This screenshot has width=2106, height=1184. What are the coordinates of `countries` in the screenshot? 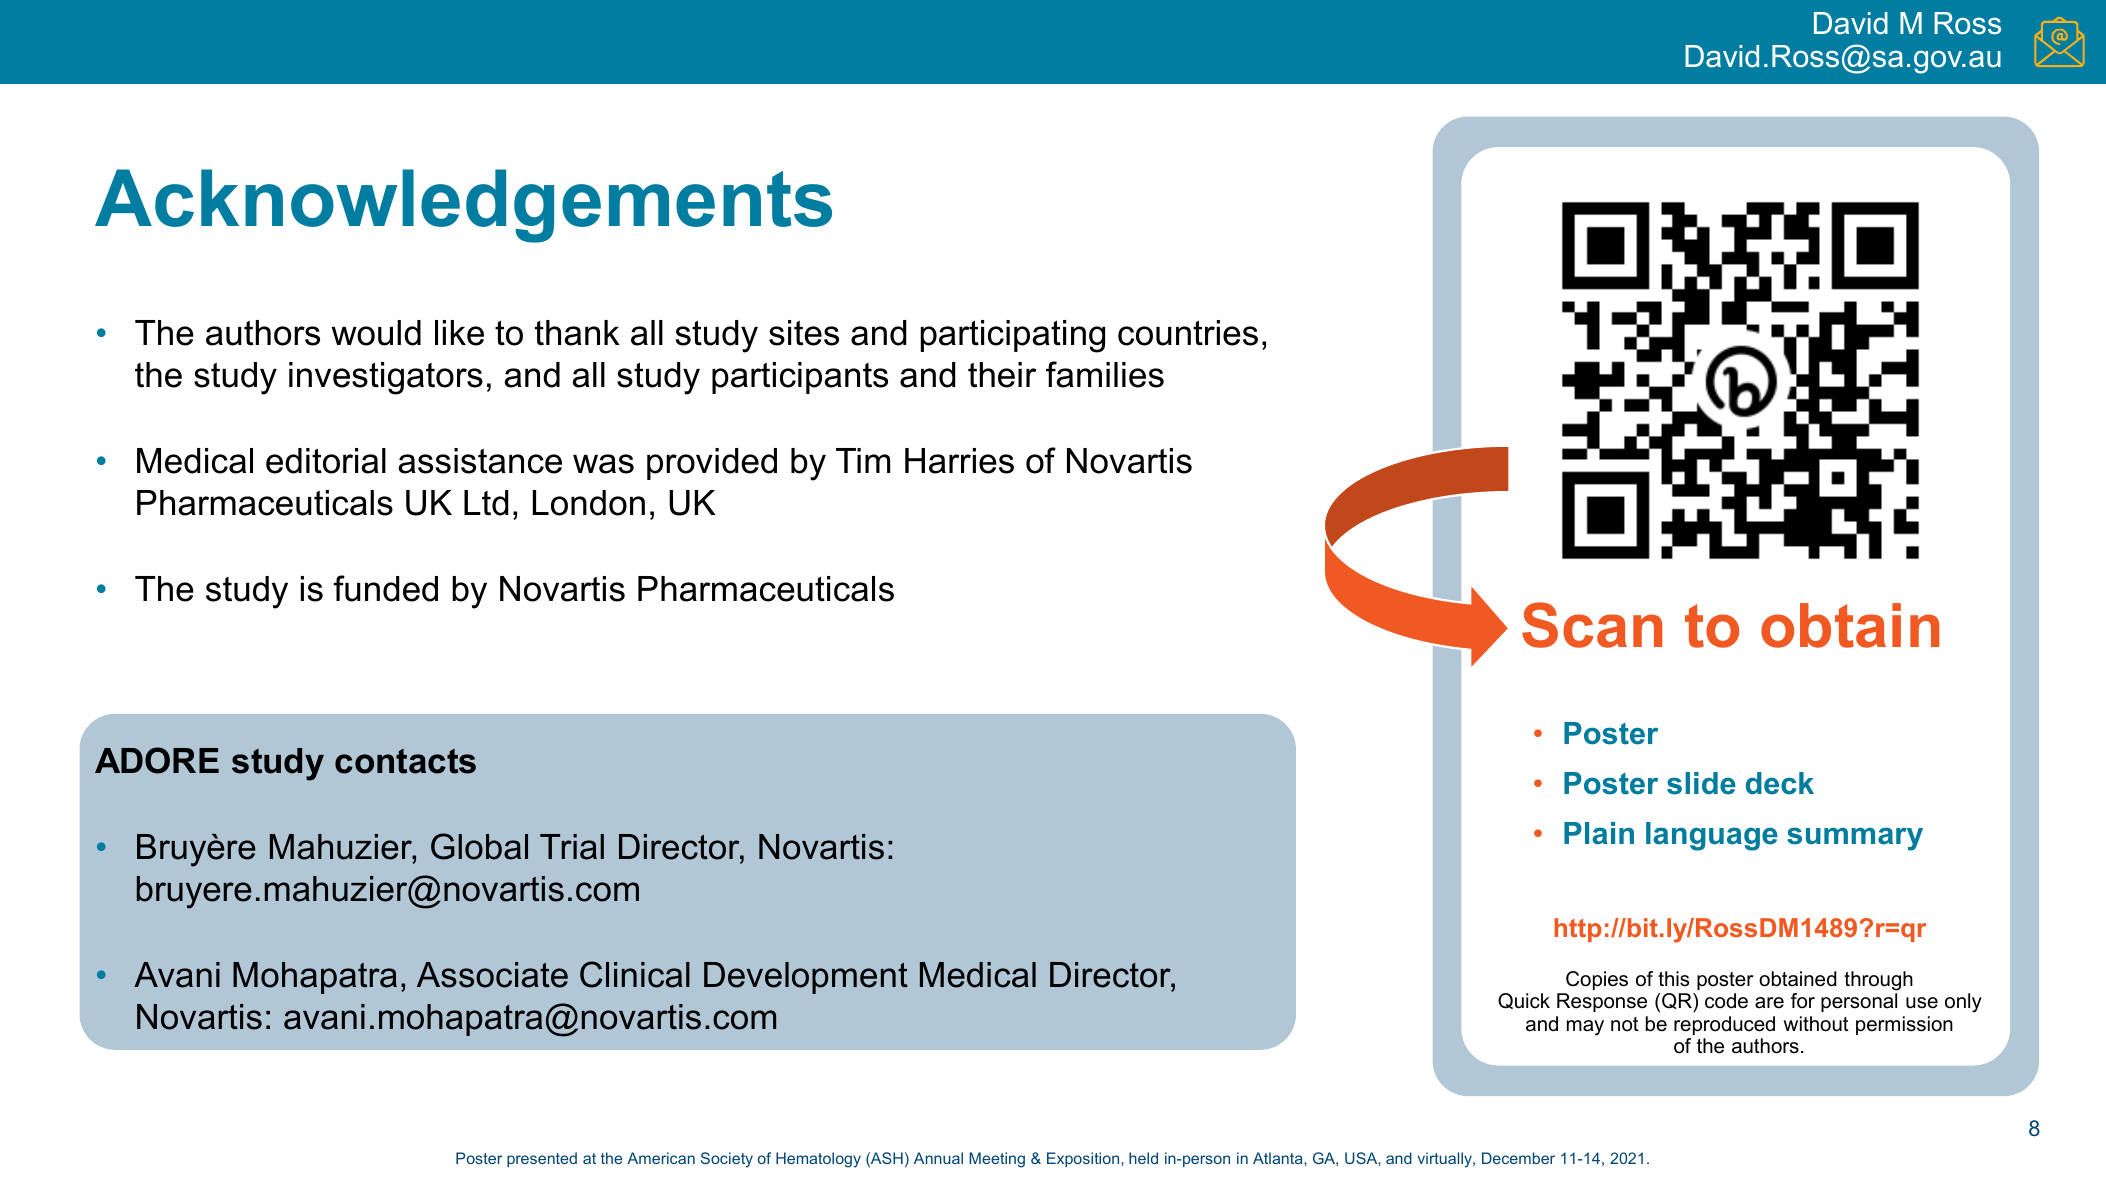 It's located at (1188, 333).
